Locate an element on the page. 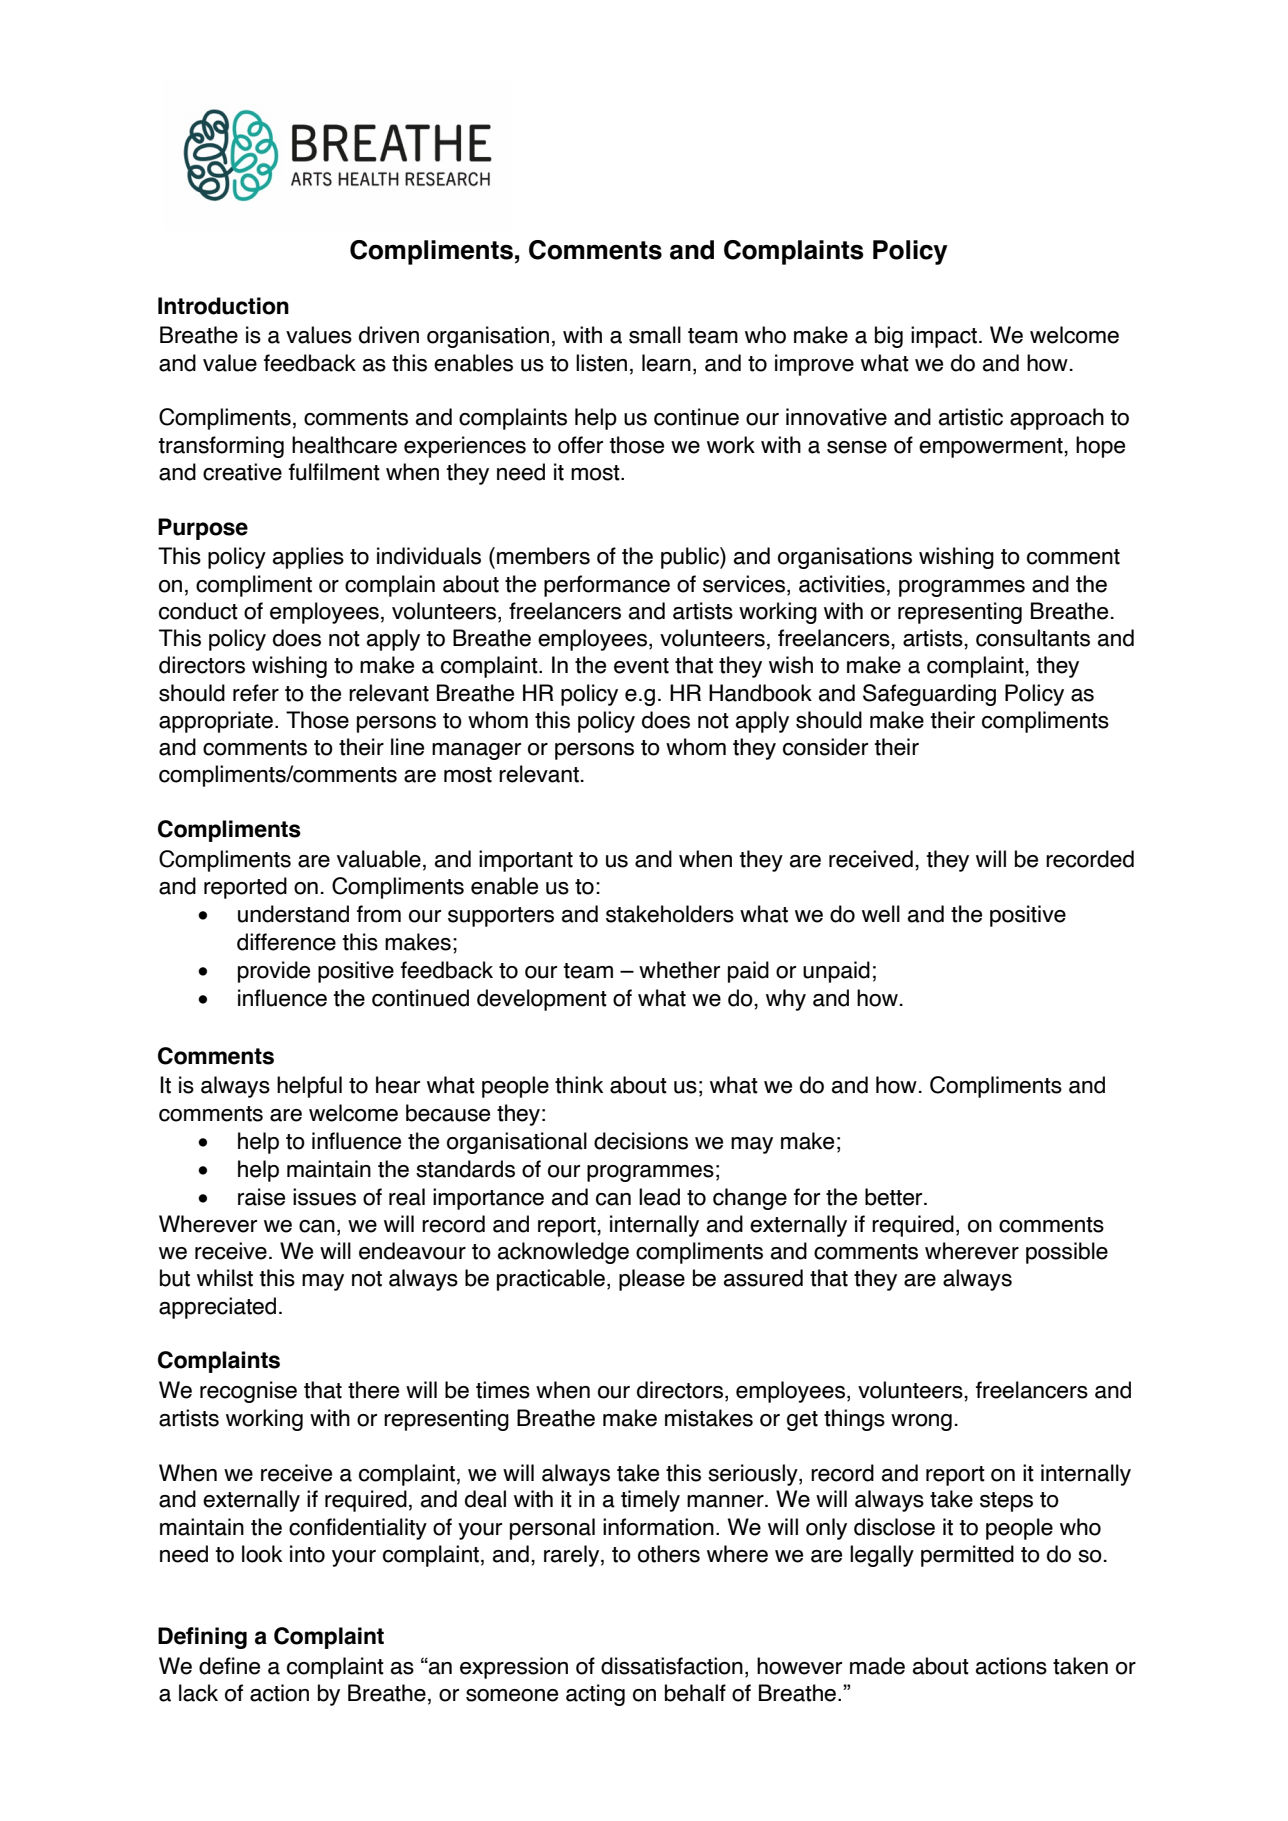  provide is located at coordinates (274, 972).
